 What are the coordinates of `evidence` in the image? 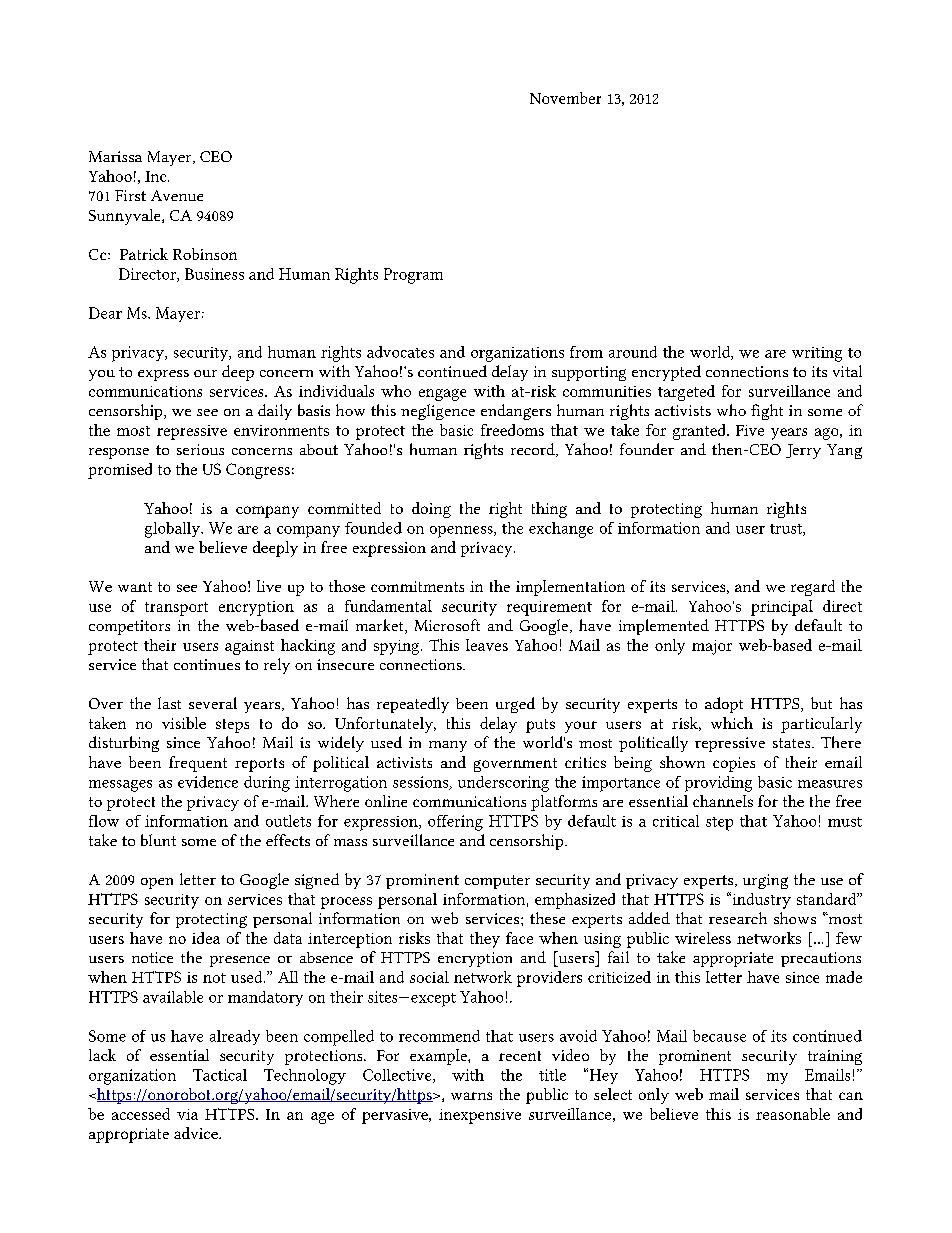 It's located at (208, 782).
